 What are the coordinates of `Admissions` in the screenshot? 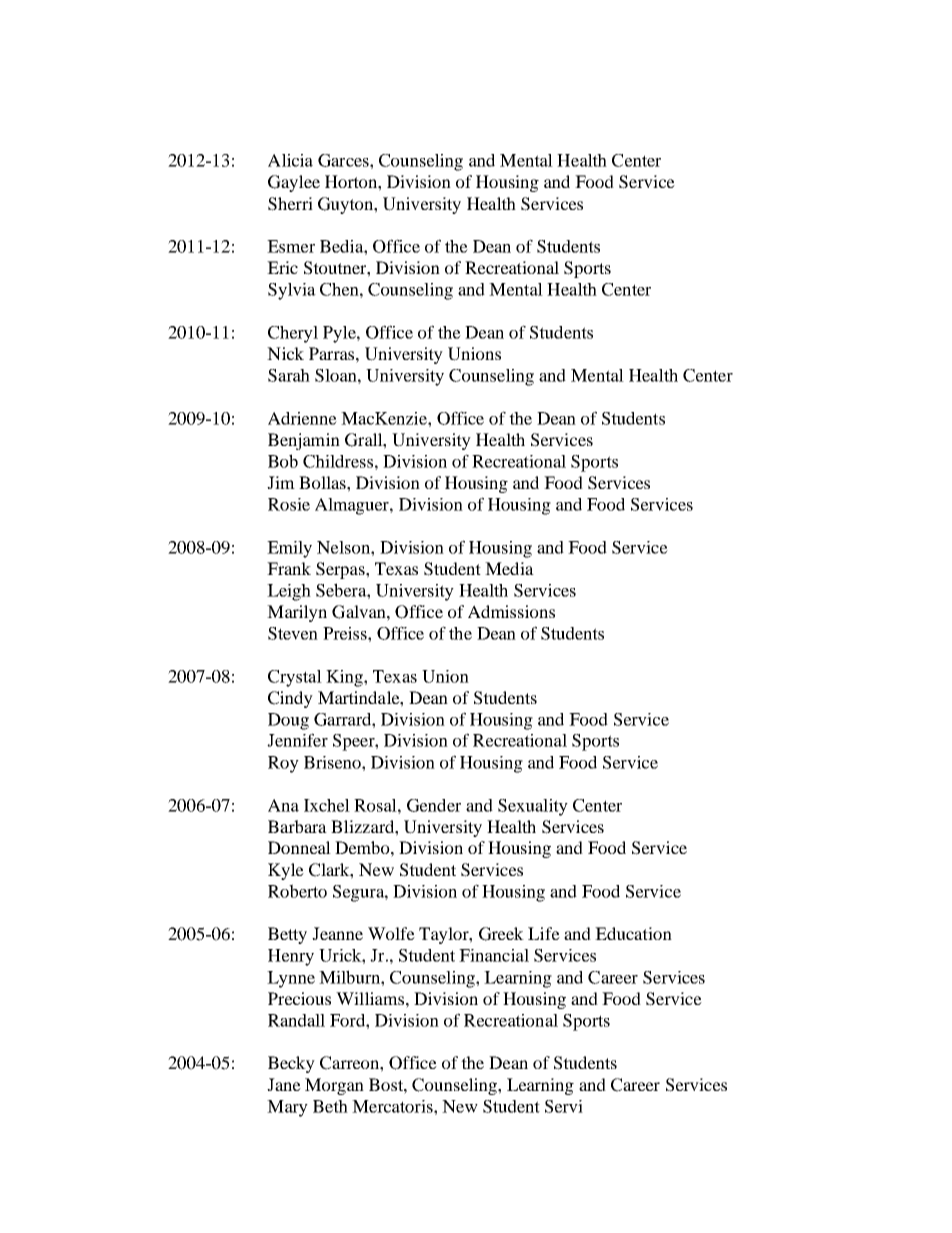 It's located at (511, 611).
